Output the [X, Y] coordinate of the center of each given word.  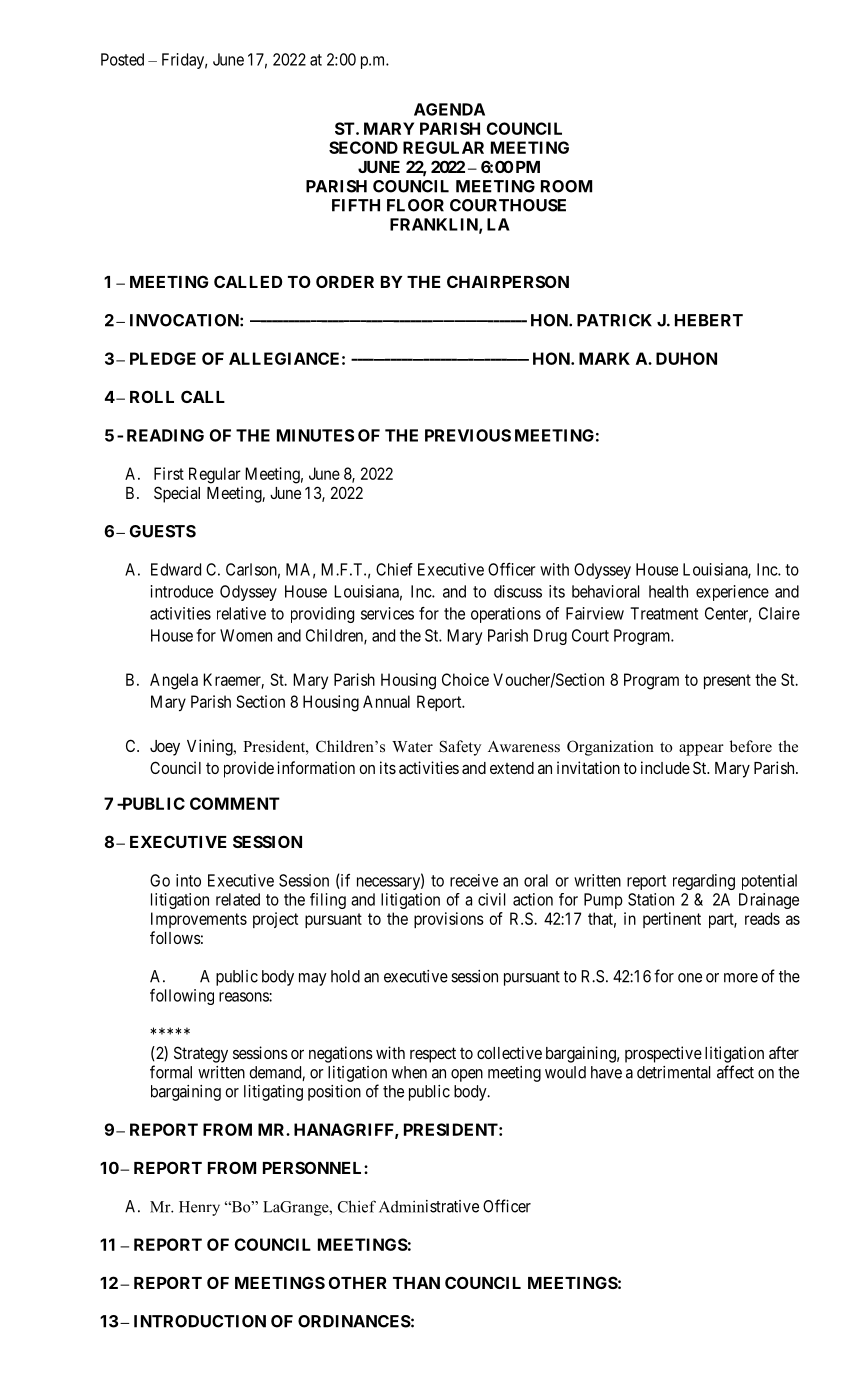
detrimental [673, 1072]
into [188, 880]
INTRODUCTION [200, 1321]
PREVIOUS [468, 435]
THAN [416, 1283]
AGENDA [449, 109]
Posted [122, 59]
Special [177, 494]
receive [474, 880]
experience [732, 593]
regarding [704, 882]
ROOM [566, 186]
